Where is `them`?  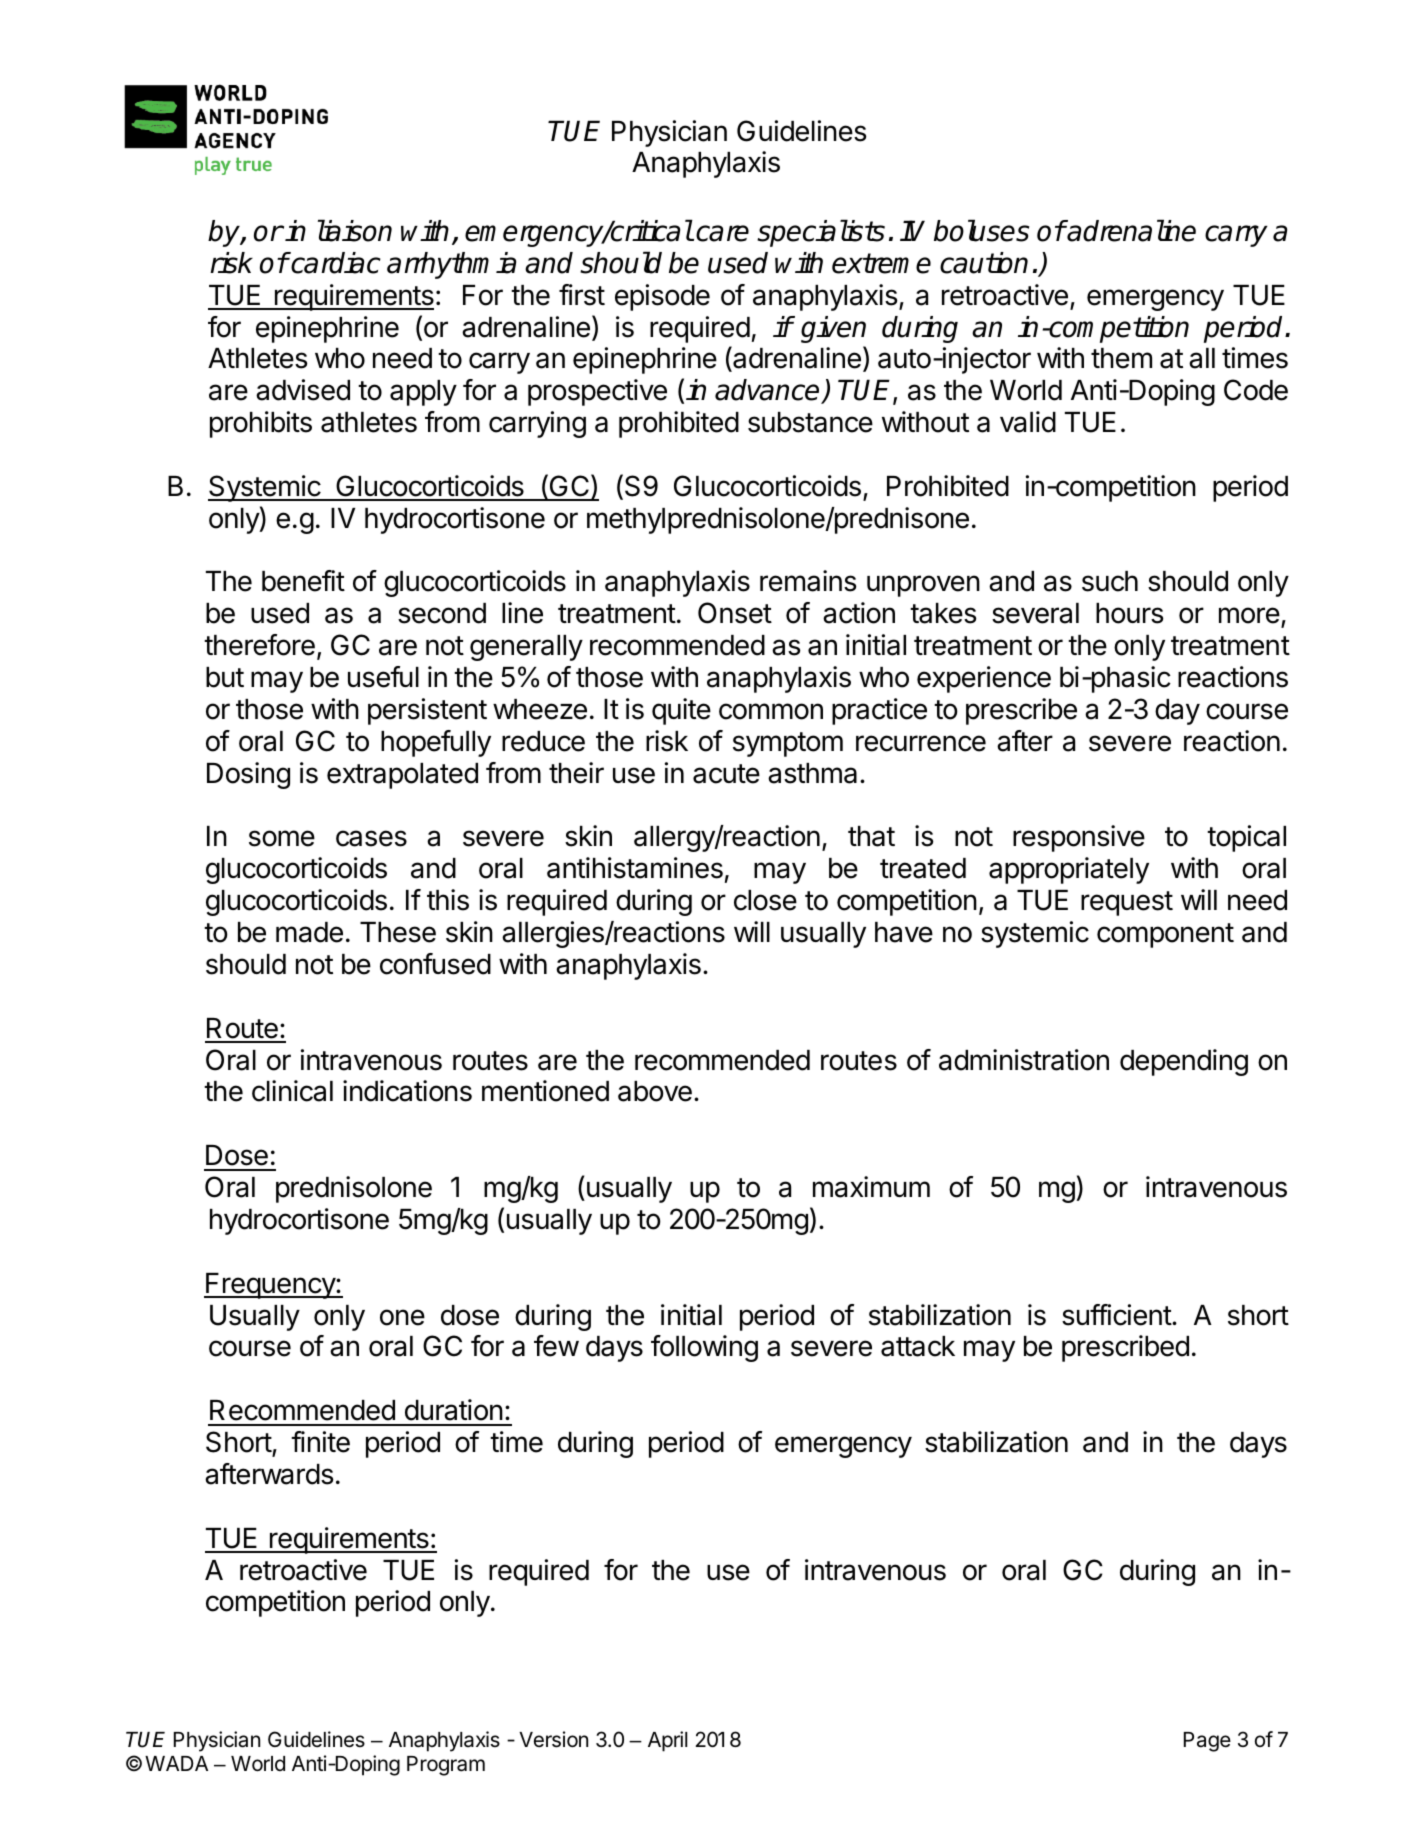 them is located at coordinates (1121, 358).
